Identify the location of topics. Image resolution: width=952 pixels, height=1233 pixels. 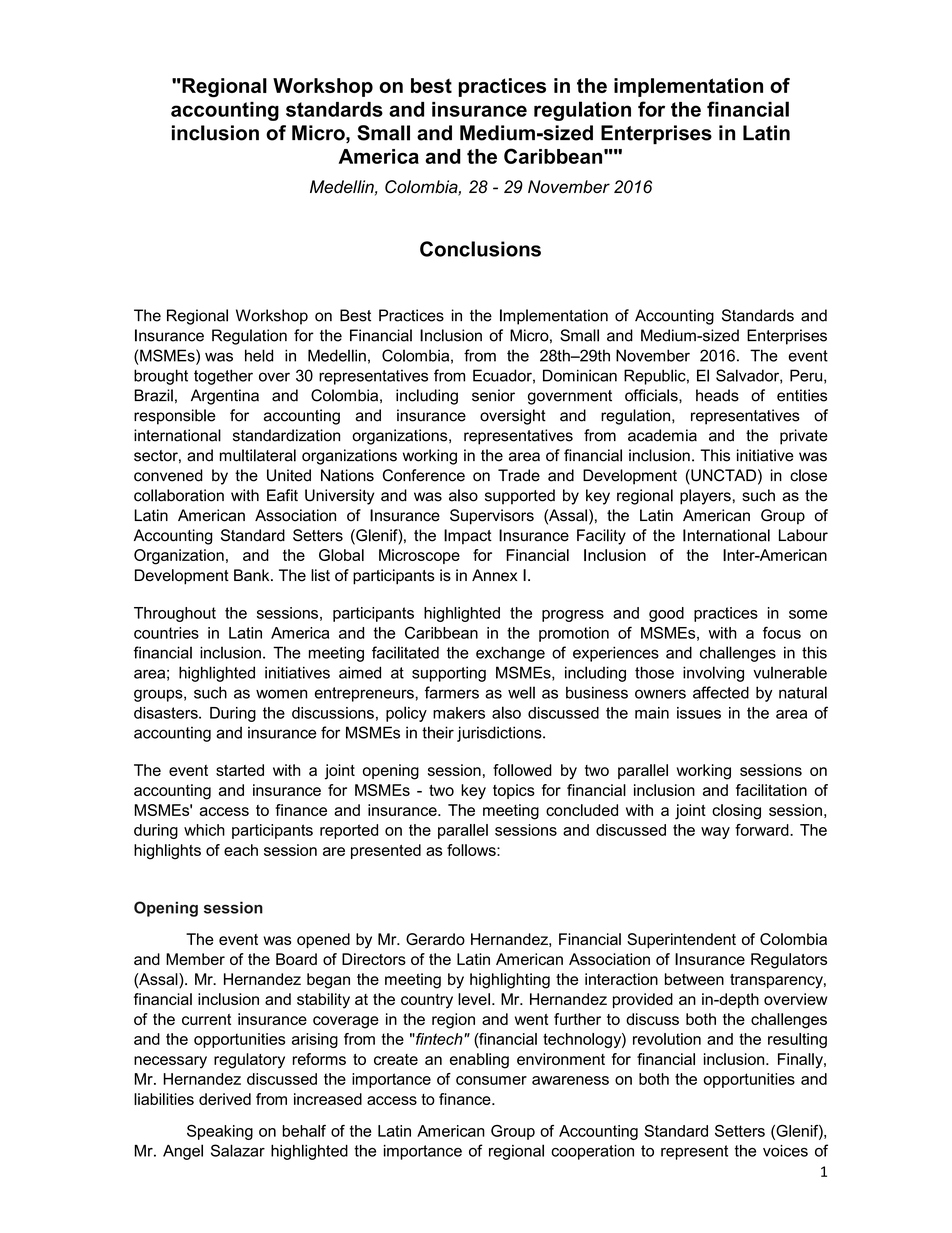
(514, 791).
